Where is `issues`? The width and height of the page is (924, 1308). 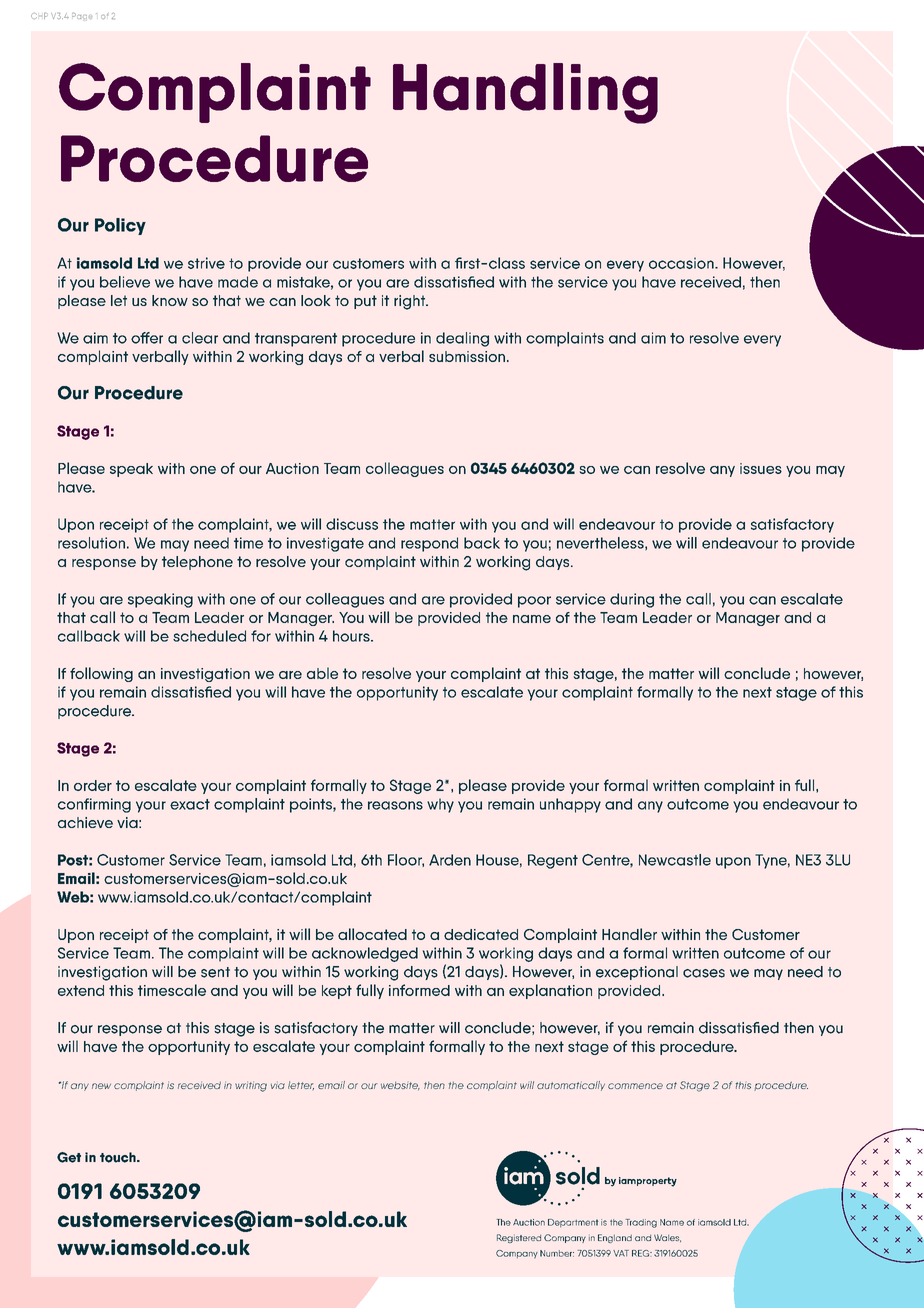 issues is located at coordinates (761, 468).
